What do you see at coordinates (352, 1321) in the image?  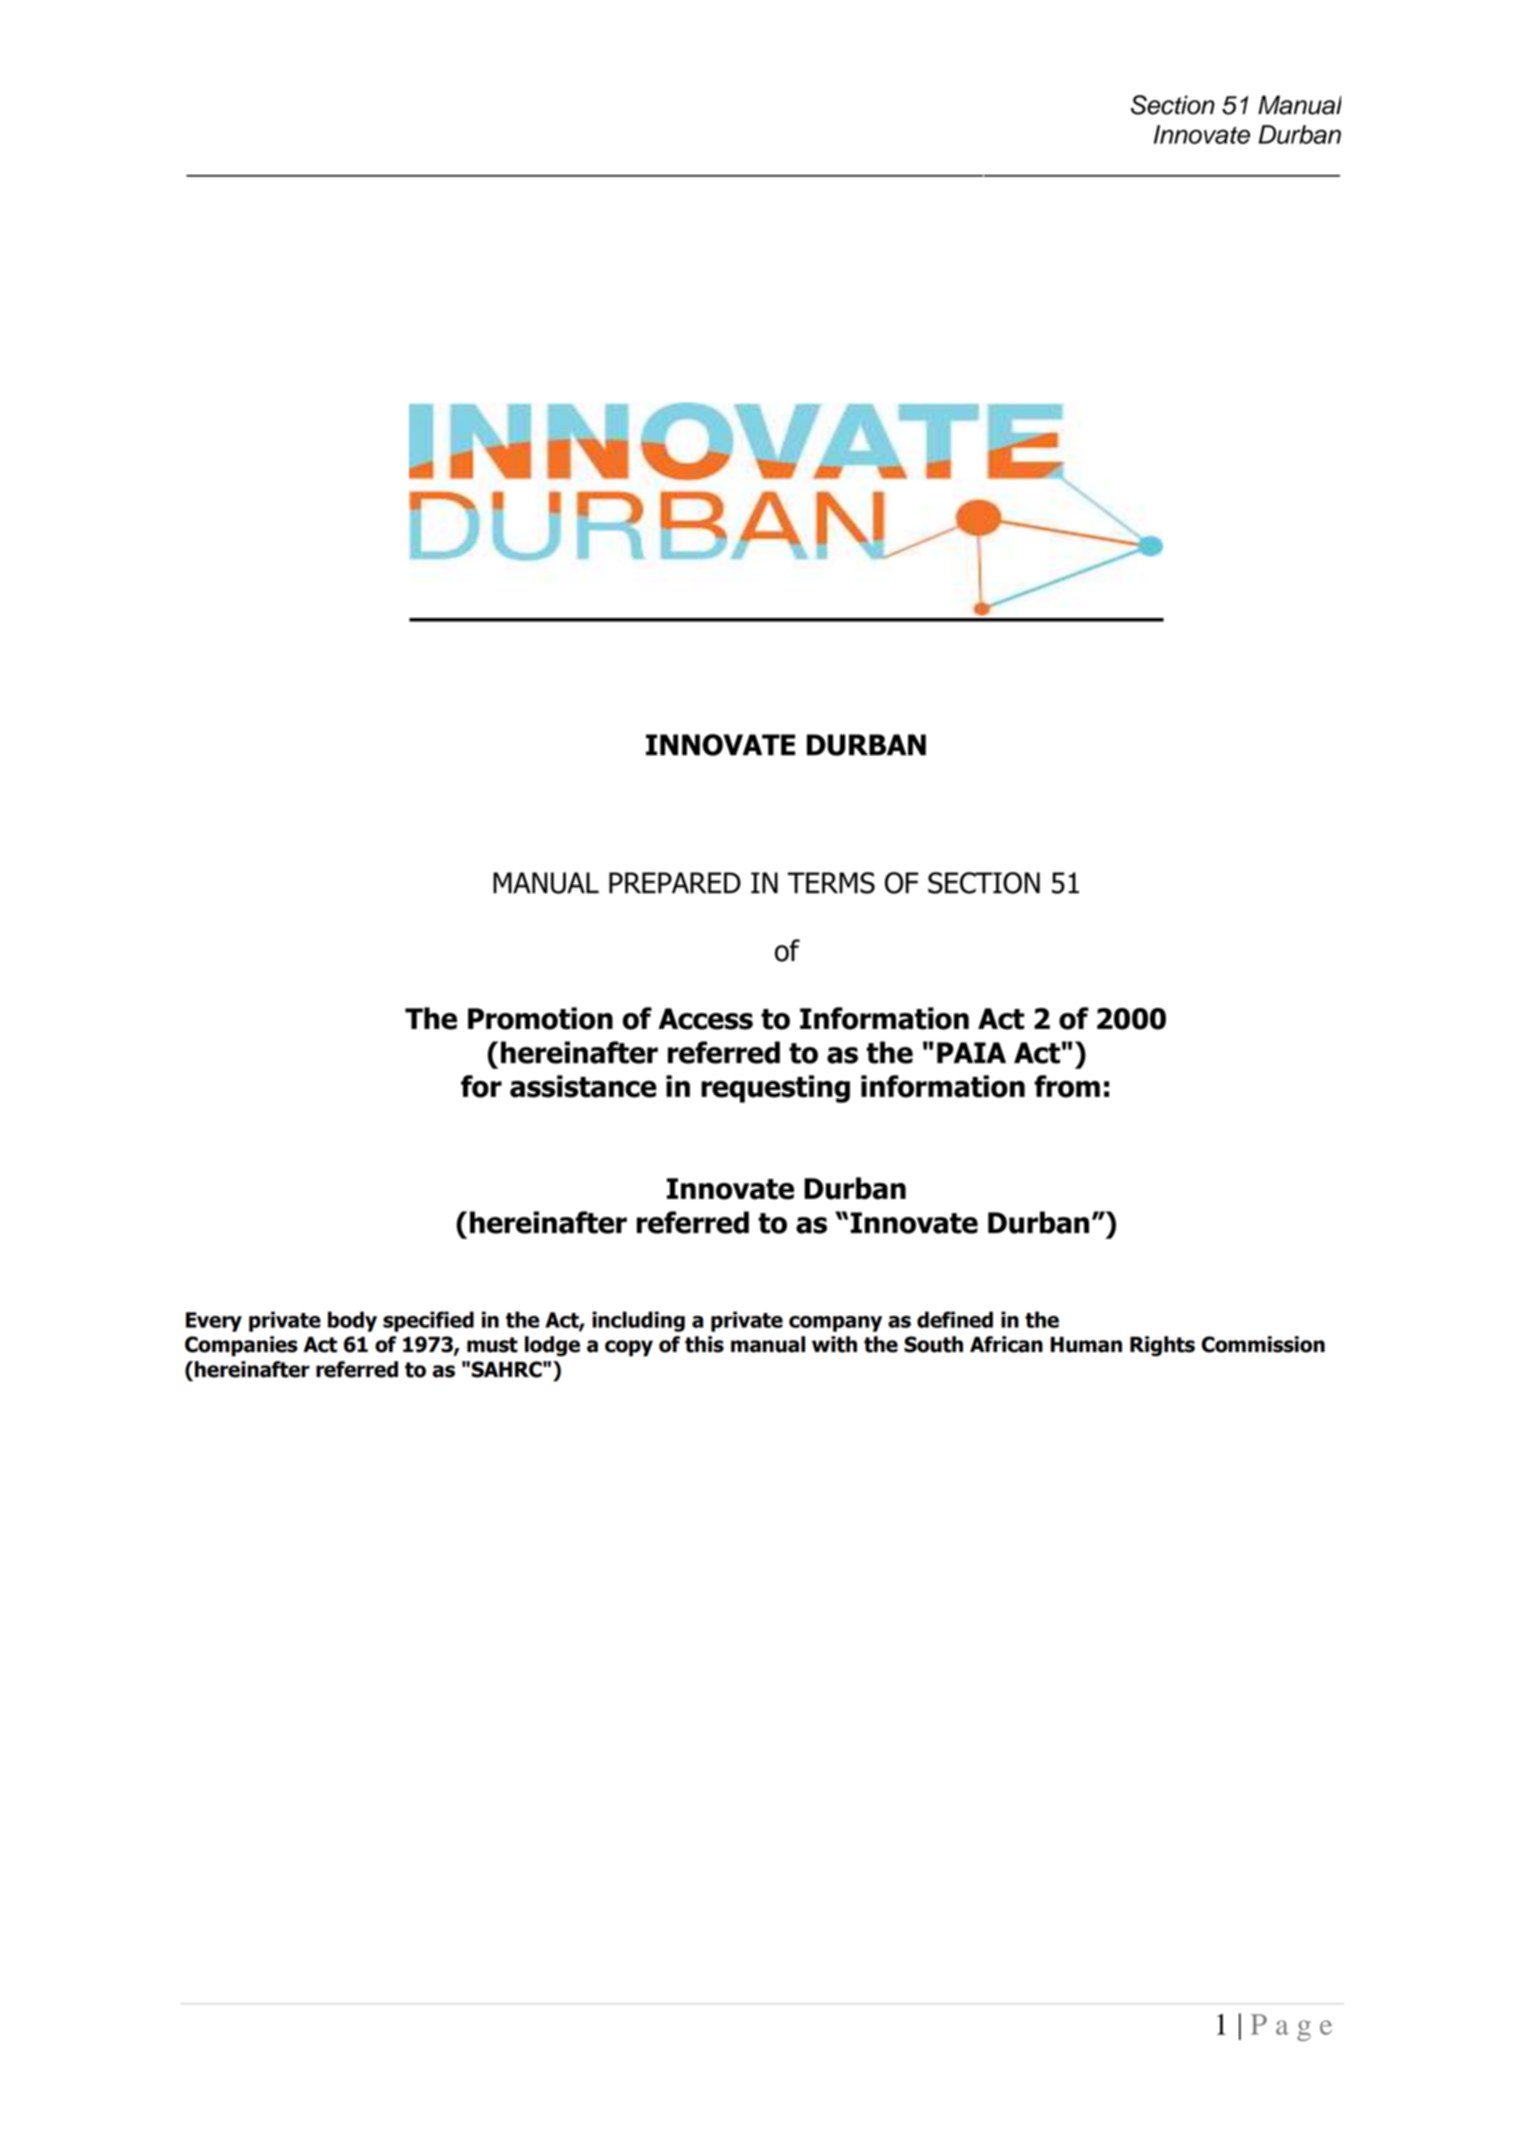 I see `body` at bounding box center [352, 1321].
